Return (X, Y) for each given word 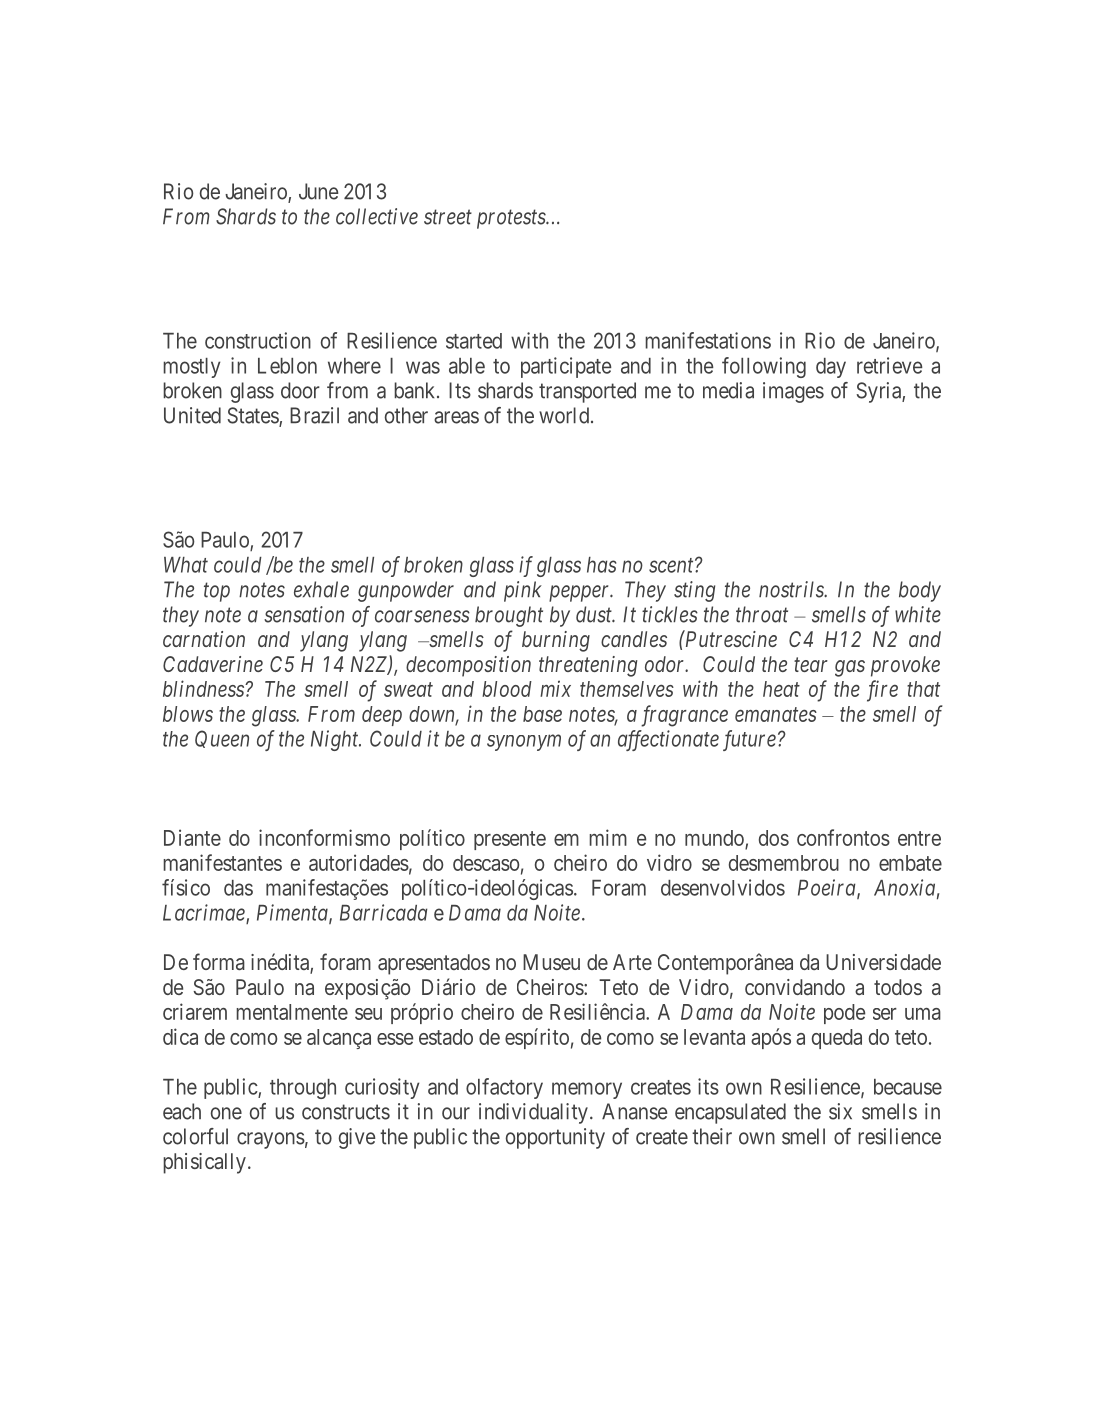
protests (512, 219)
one (226, 1113)
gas (850, 668)
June (319, 191)
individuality (533, 1113)
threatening (588, 666)
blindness (204, 688)
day (831, 368)
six (840, 1111)
